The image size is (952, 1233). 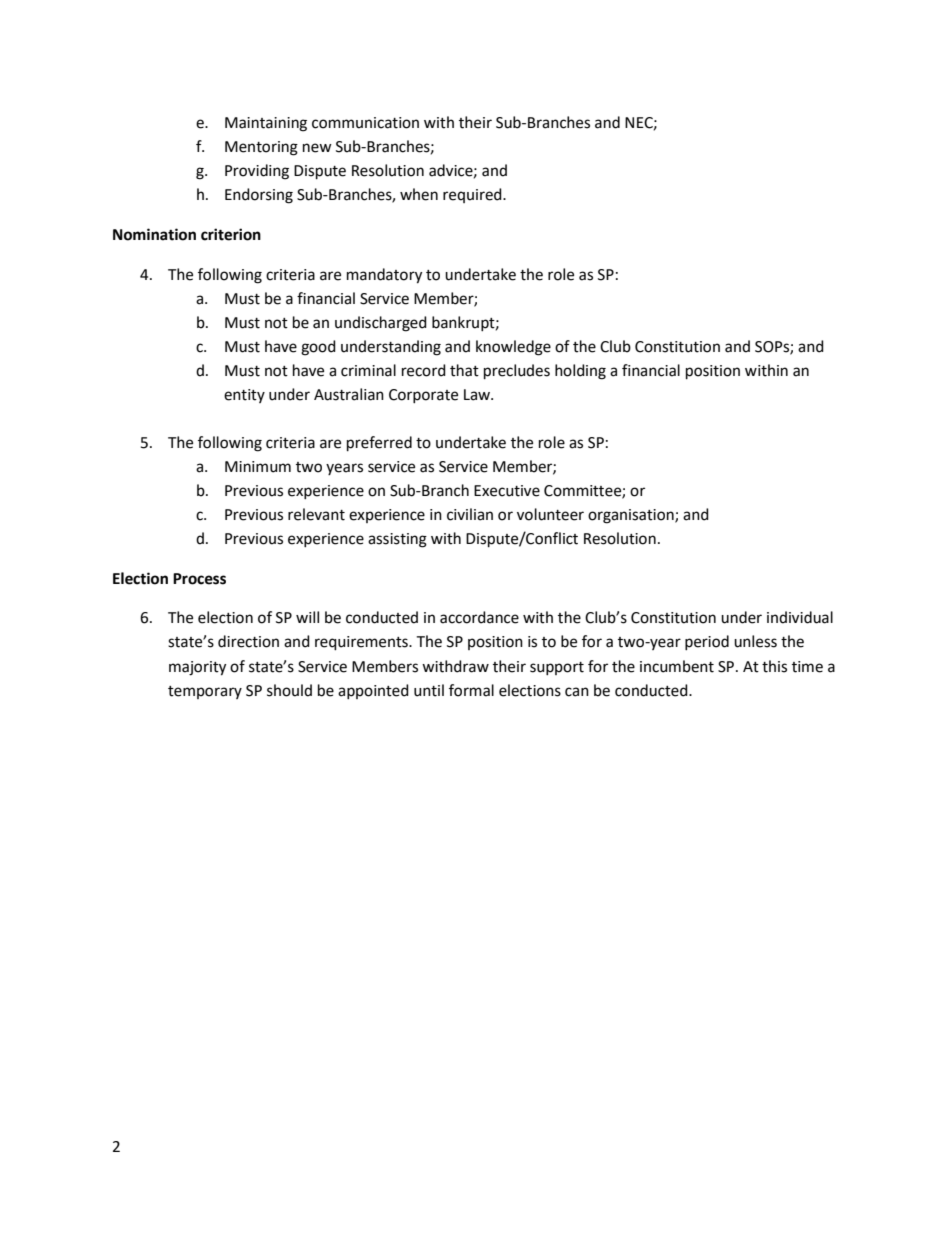 I want to click on holding, so click(x=580, y=372).
